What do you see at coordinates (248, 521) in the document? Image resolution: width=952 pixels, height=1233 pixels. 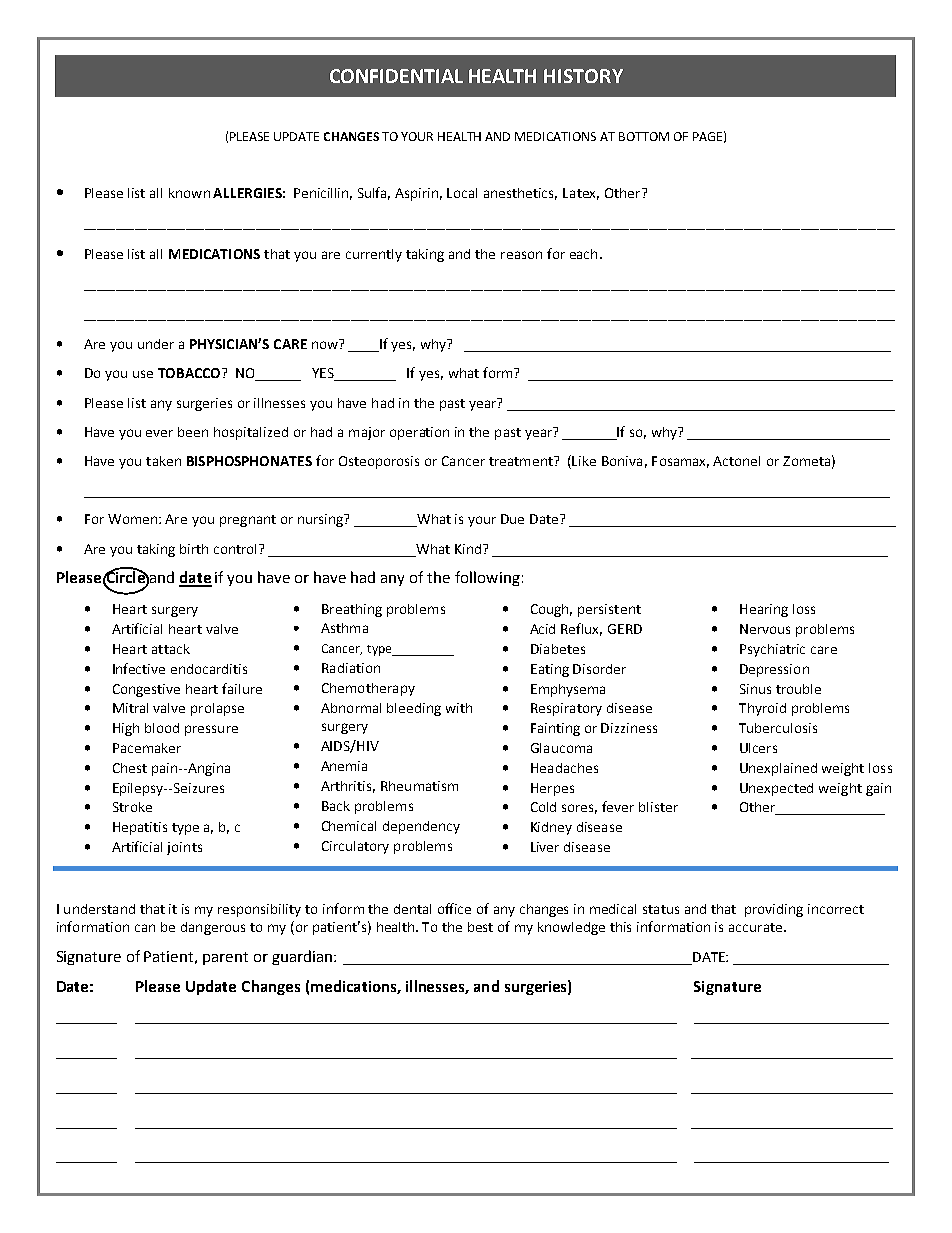 I see `pregnant` at bounding box center [248, 521].
